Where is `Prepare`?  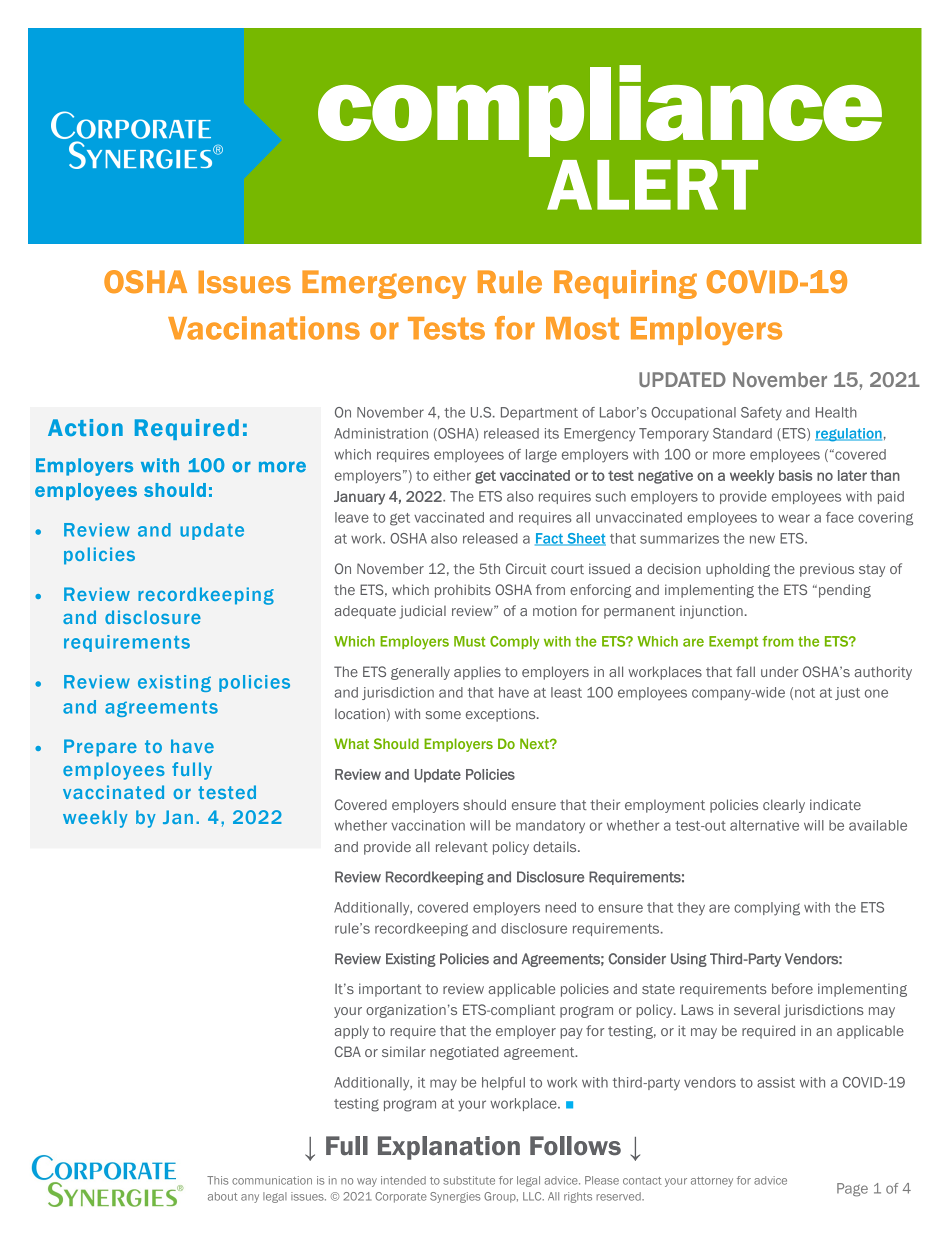 Prepare is located at coordinates (100, 748).
